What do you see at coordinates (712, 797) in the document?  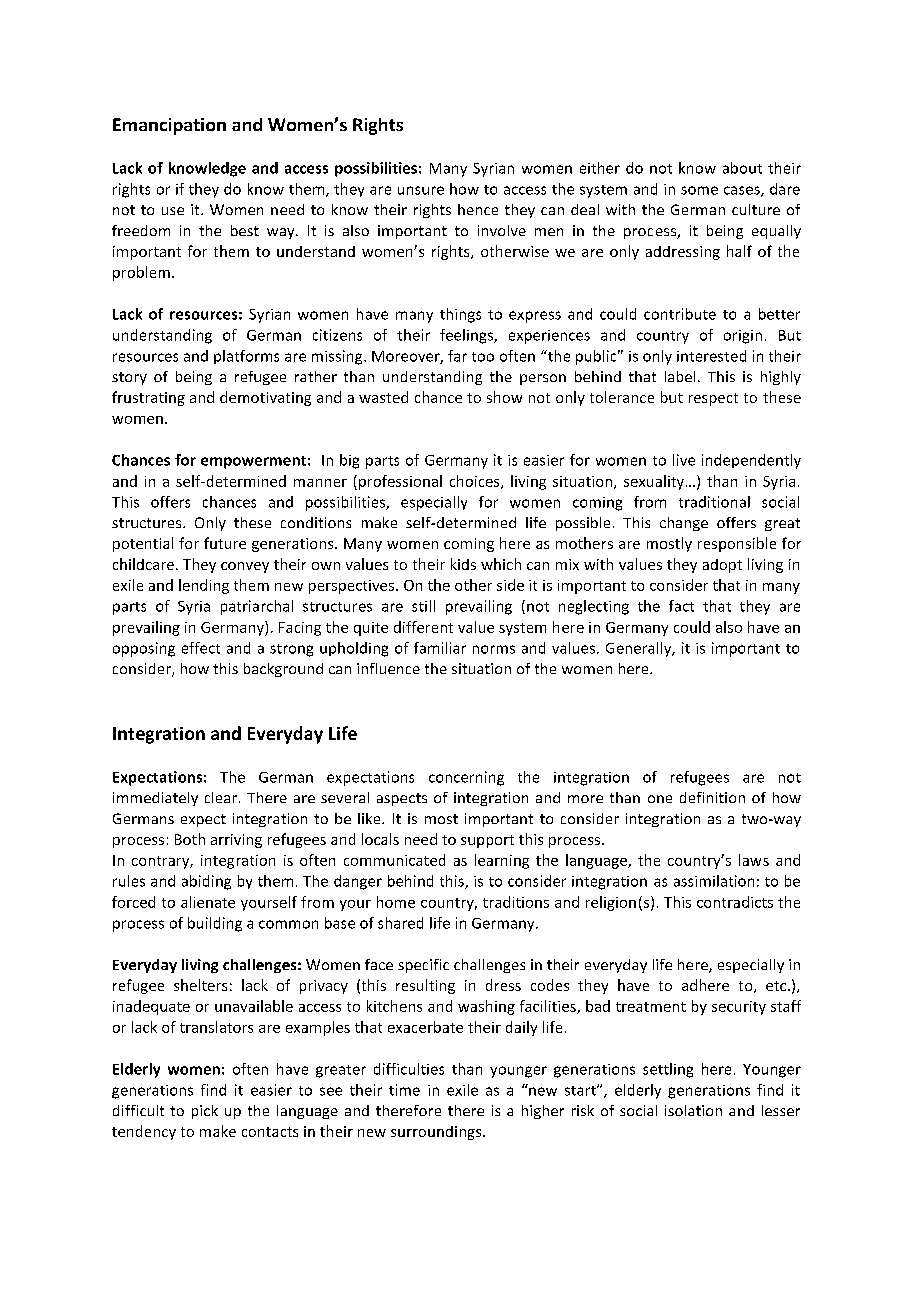 I see `definition` at bounding box center [712, 797].
